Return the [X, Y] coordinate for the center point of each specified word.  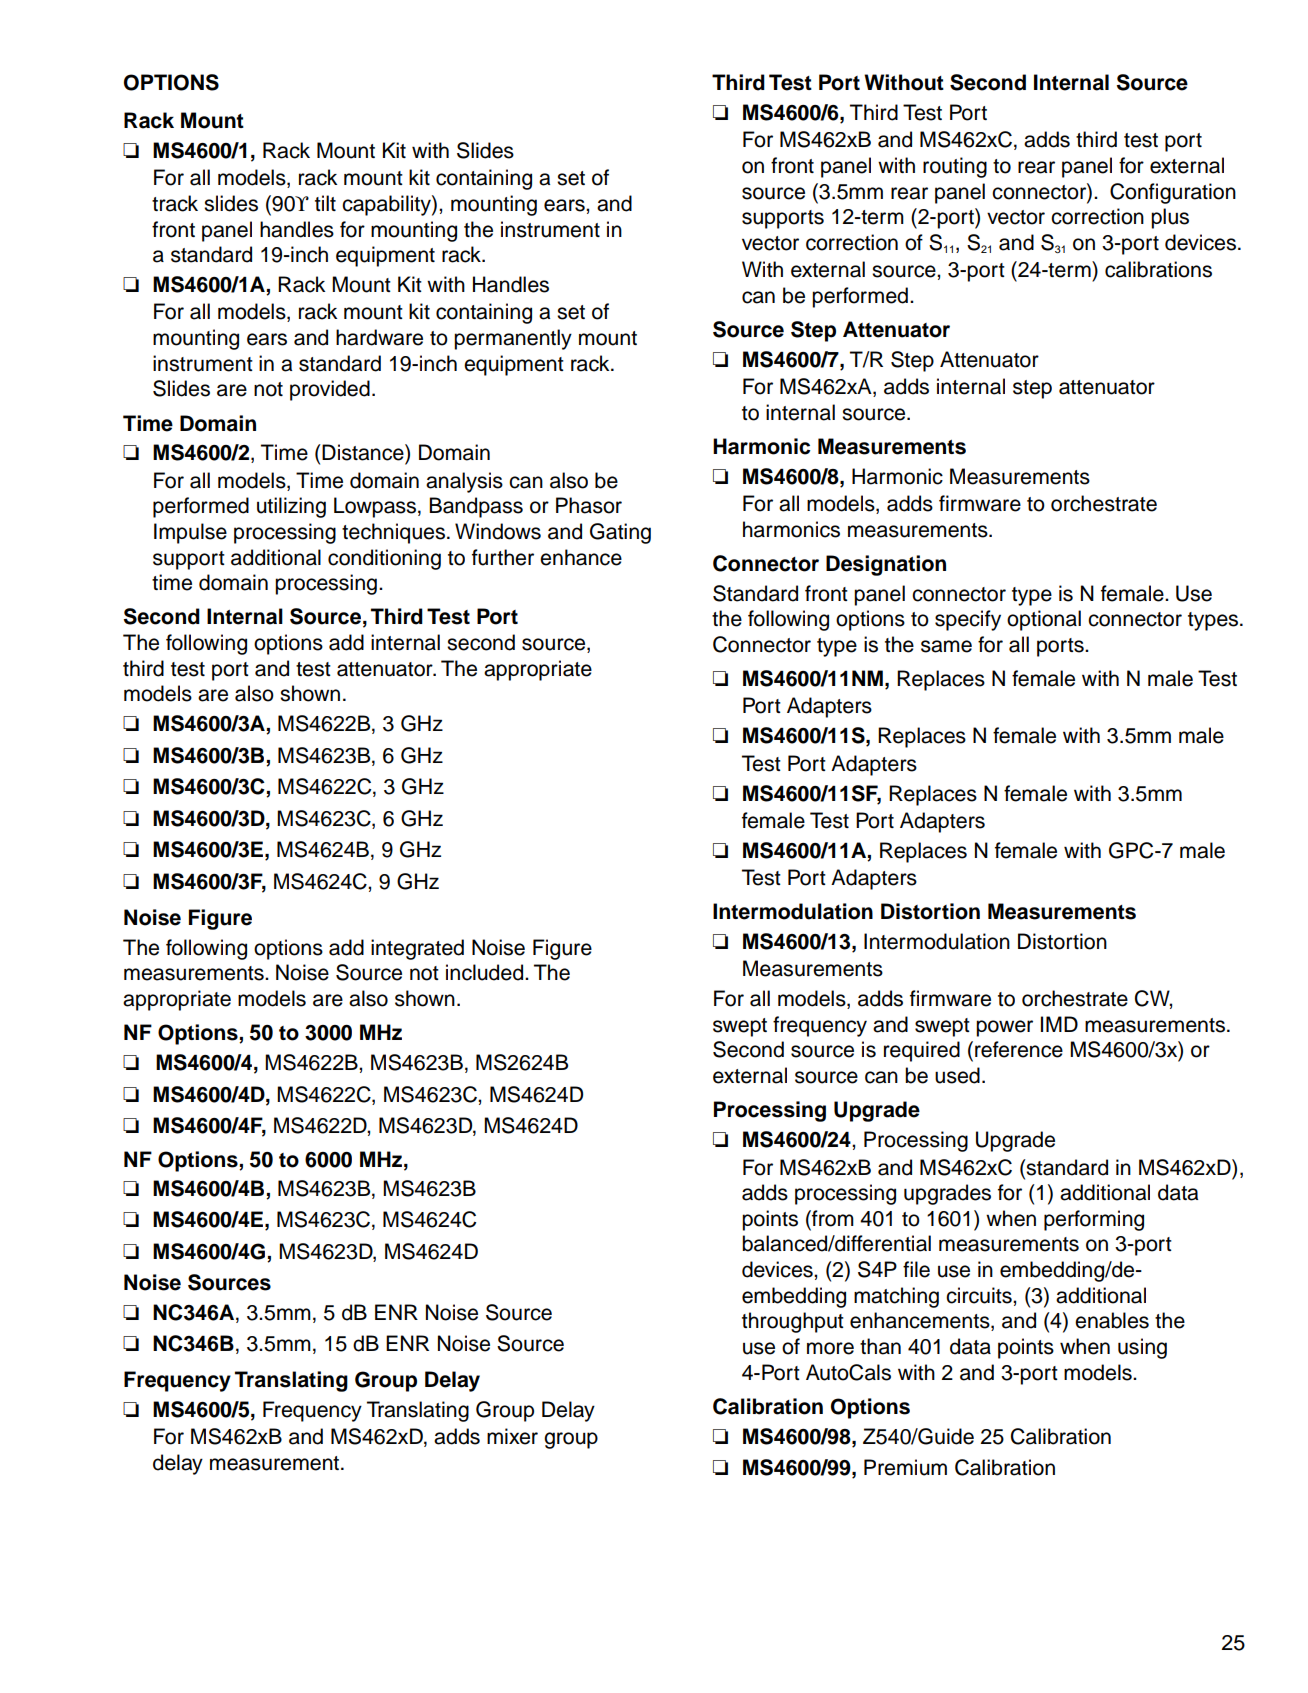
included [486, 972]
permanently [513, 339]
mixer [512, 1436]
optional [1044, 620]
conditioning [384, 559]
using [1142, 1348]
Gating [620, 533]
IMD [1059, 1024]
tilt [325, 203]
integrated [417, 949]
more [830, 1348]
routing [955, 167]
